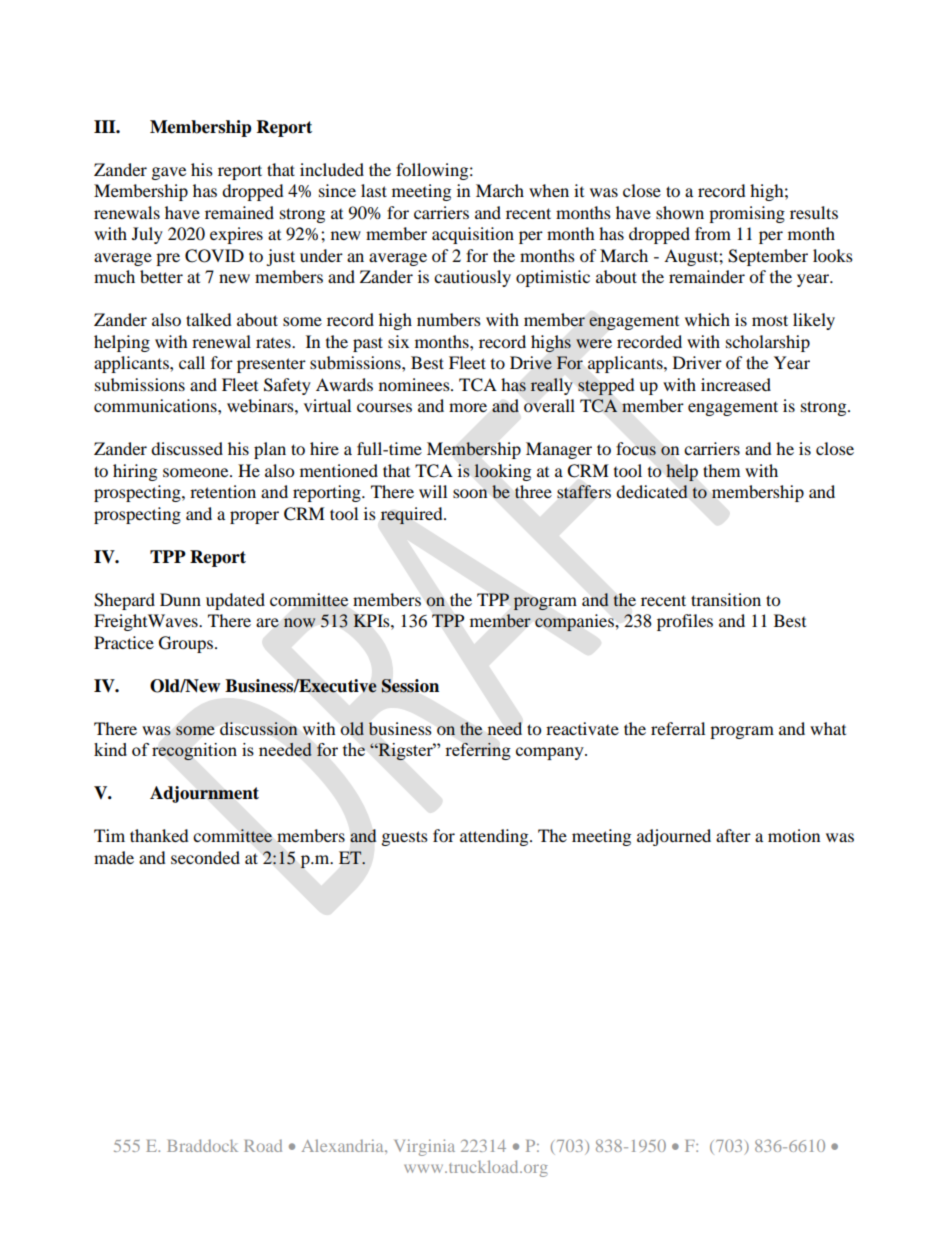  Describe the element at coordinates (187, 448) in the page. I see `discussed` at that location.
